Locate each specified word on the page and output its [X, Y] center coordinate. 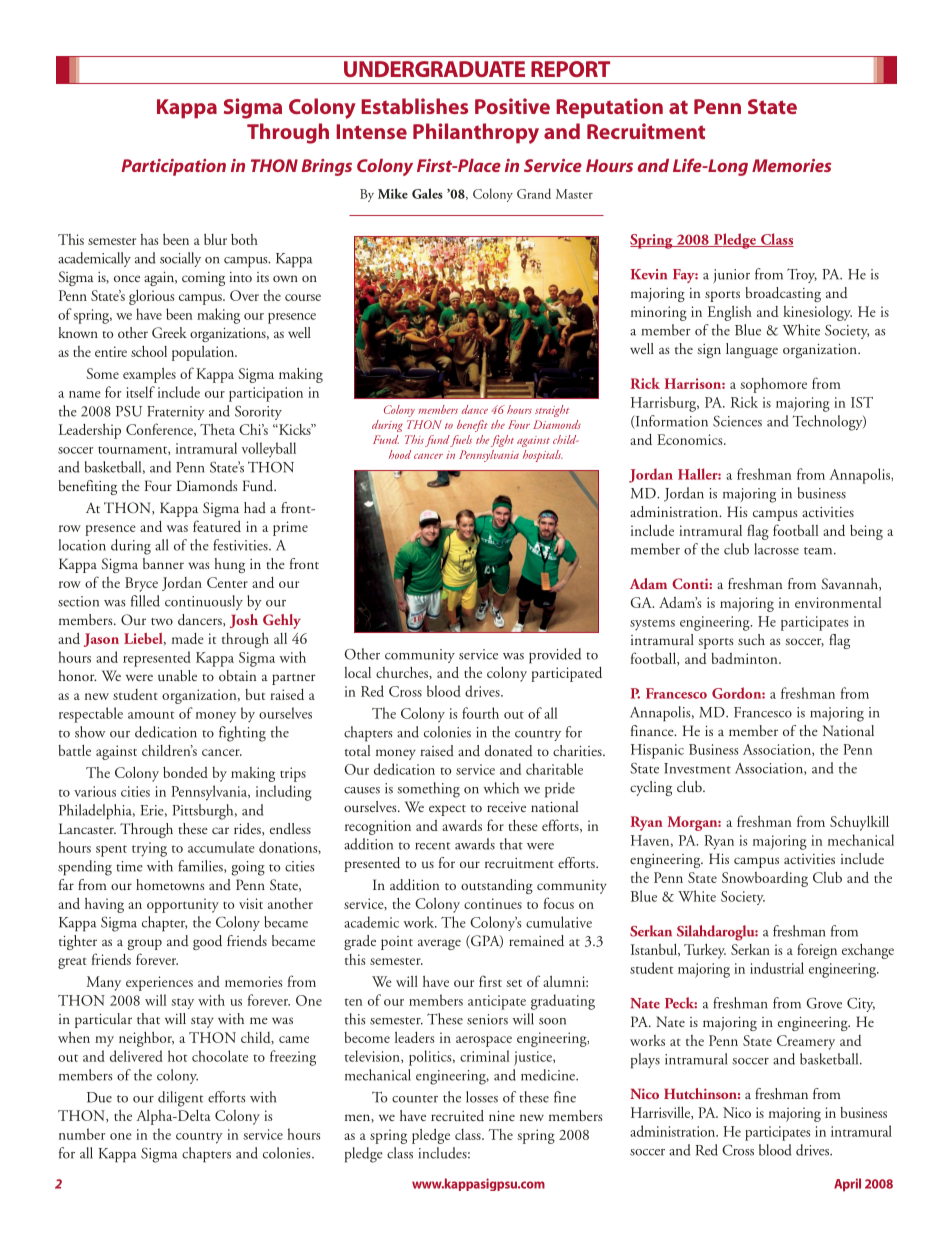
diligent [181, 1099]
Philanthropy [476, 133]
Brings [327, 167]
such [751, 639]
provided [555, 656]
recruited [457, 1116]
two [162, 621]
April [847, 1185]
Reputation [609, 108]
